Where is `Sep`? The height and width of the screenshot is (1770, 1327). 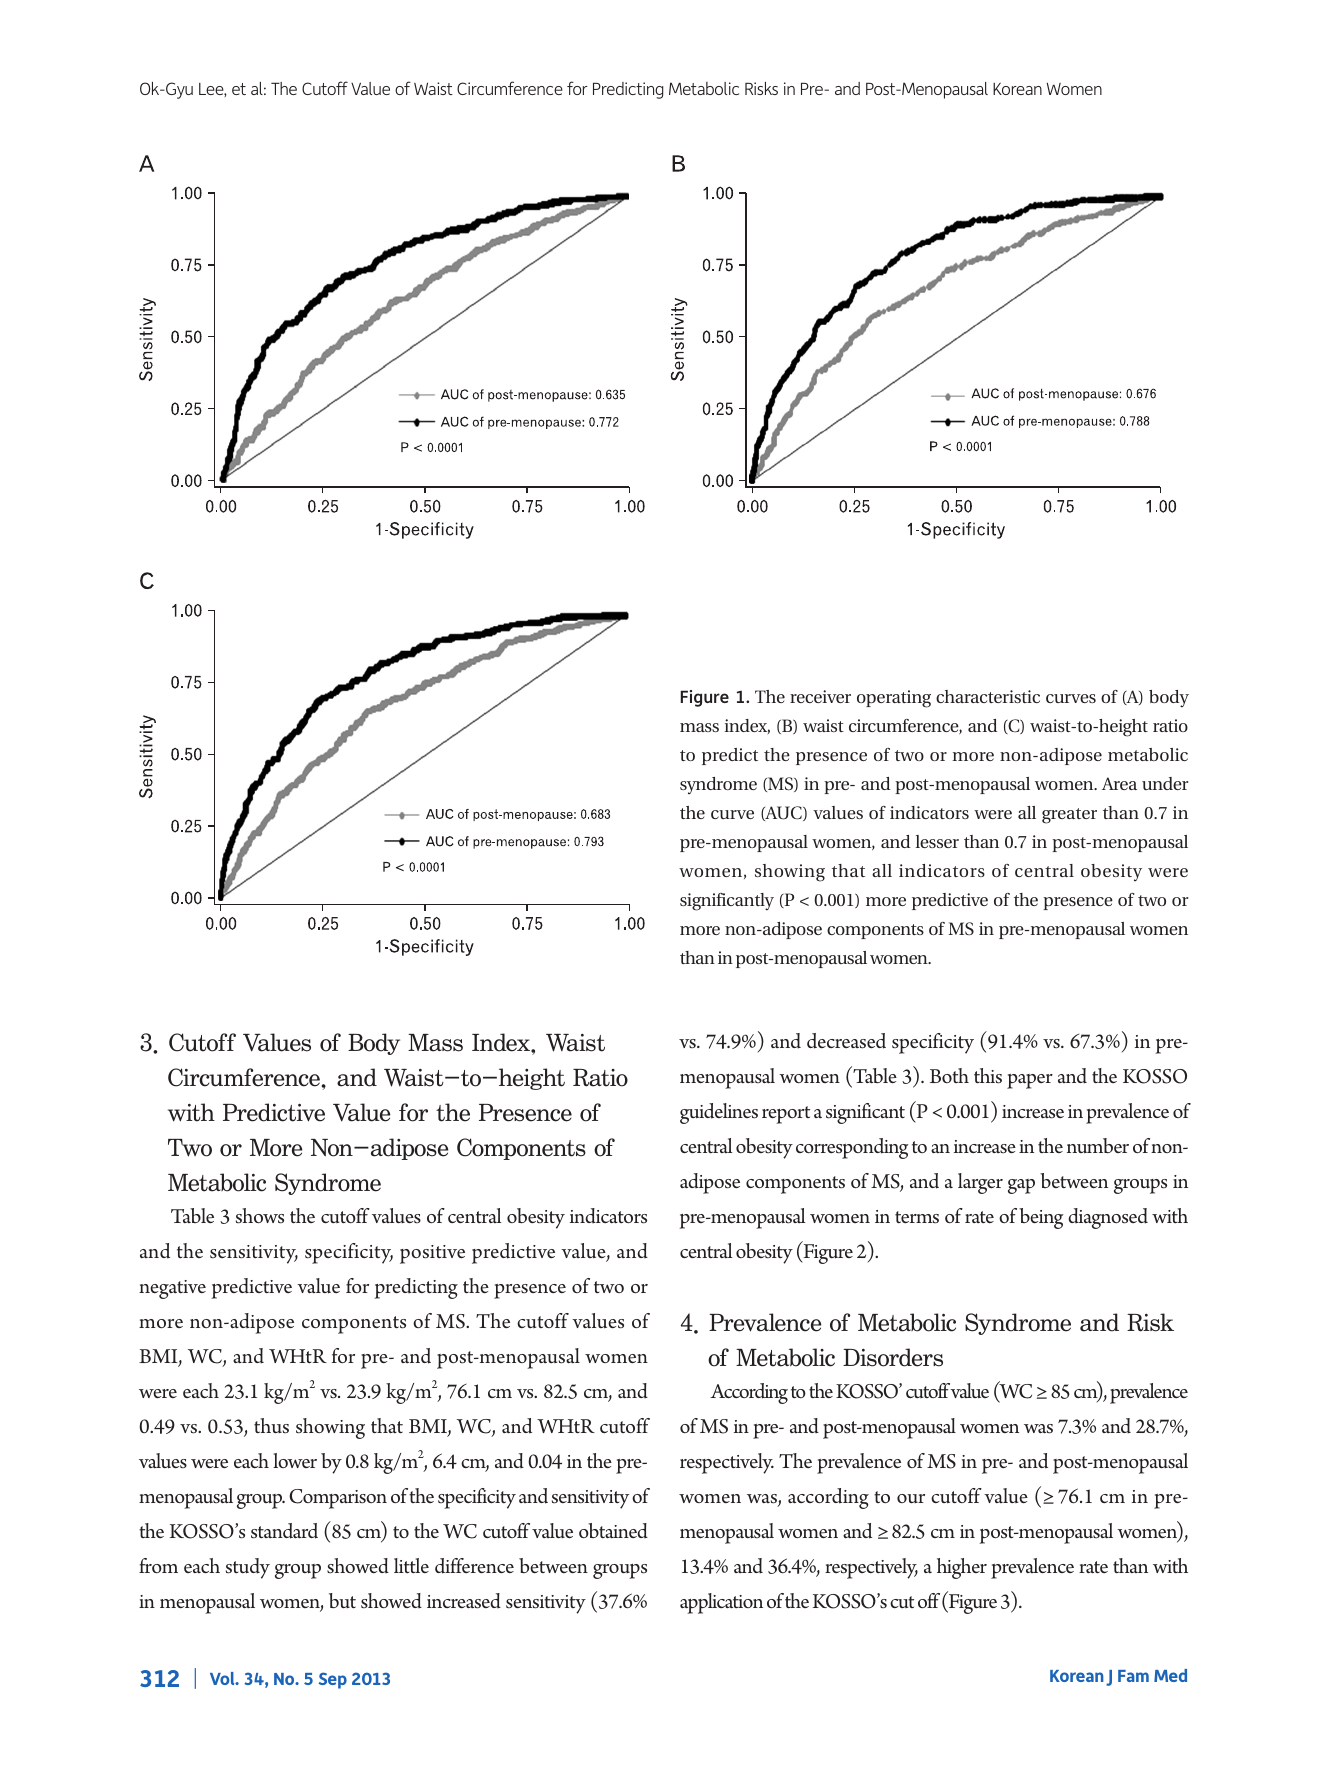 Sep is located at coordinates (333, 1680).
